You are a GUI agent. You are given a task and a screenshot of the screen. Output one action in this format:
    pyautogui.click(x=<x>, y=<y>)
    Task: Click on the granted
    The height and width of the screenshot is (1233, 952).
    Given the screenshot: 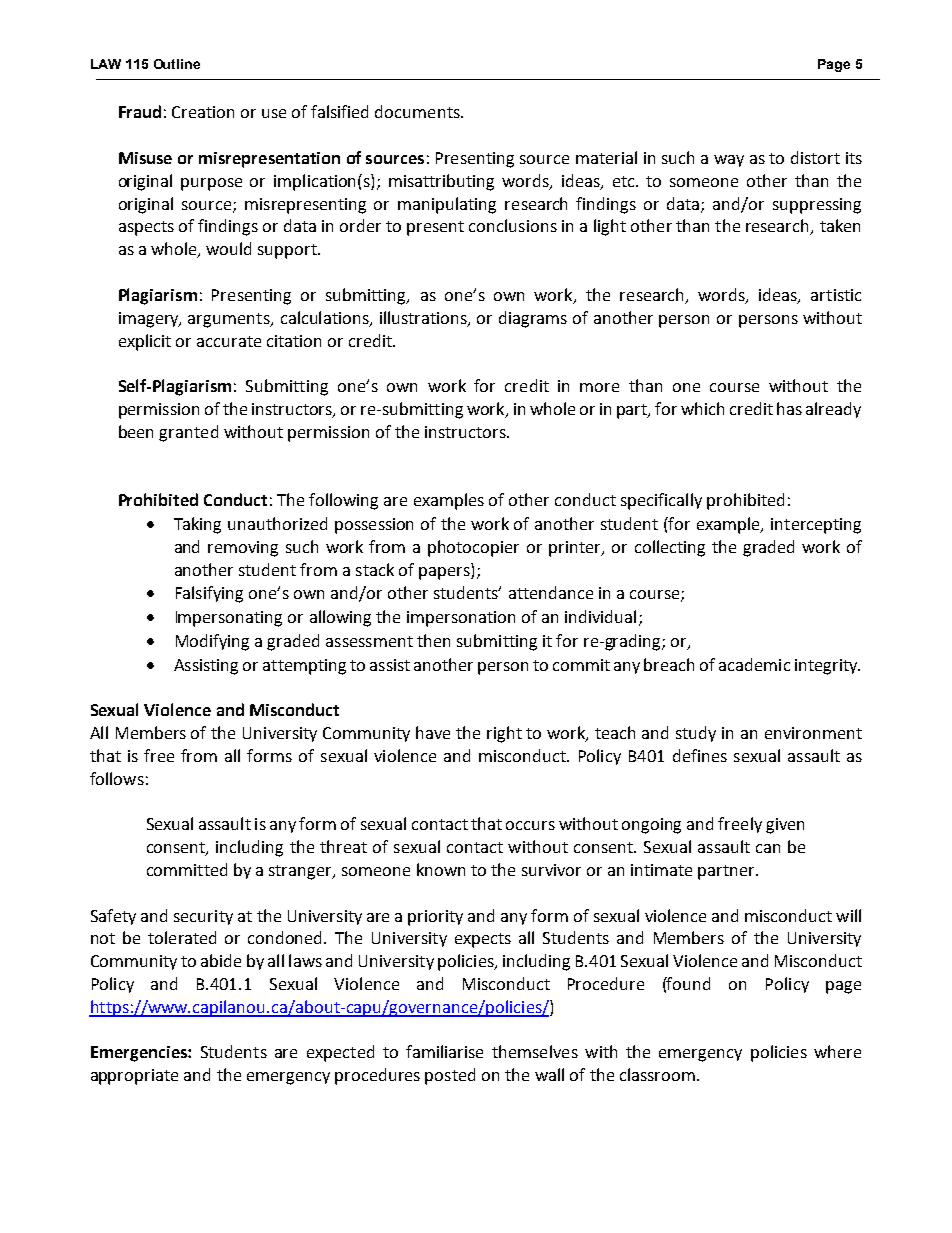 What is the action you would take?
    pyautogui.click(x=188, y=433)
